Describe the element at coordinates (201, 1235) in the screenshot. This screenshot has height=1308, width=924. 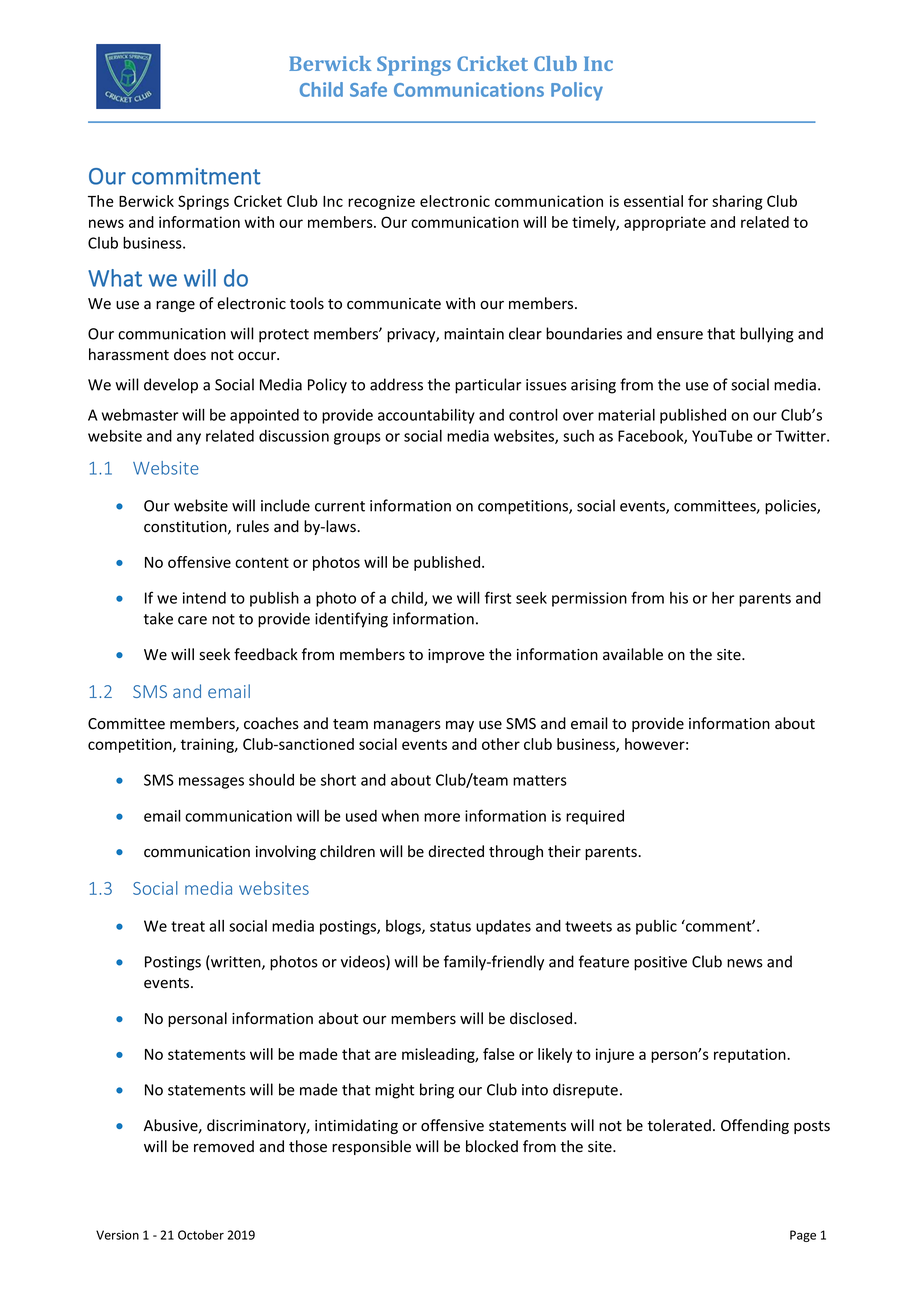
I see `October` at that location.
